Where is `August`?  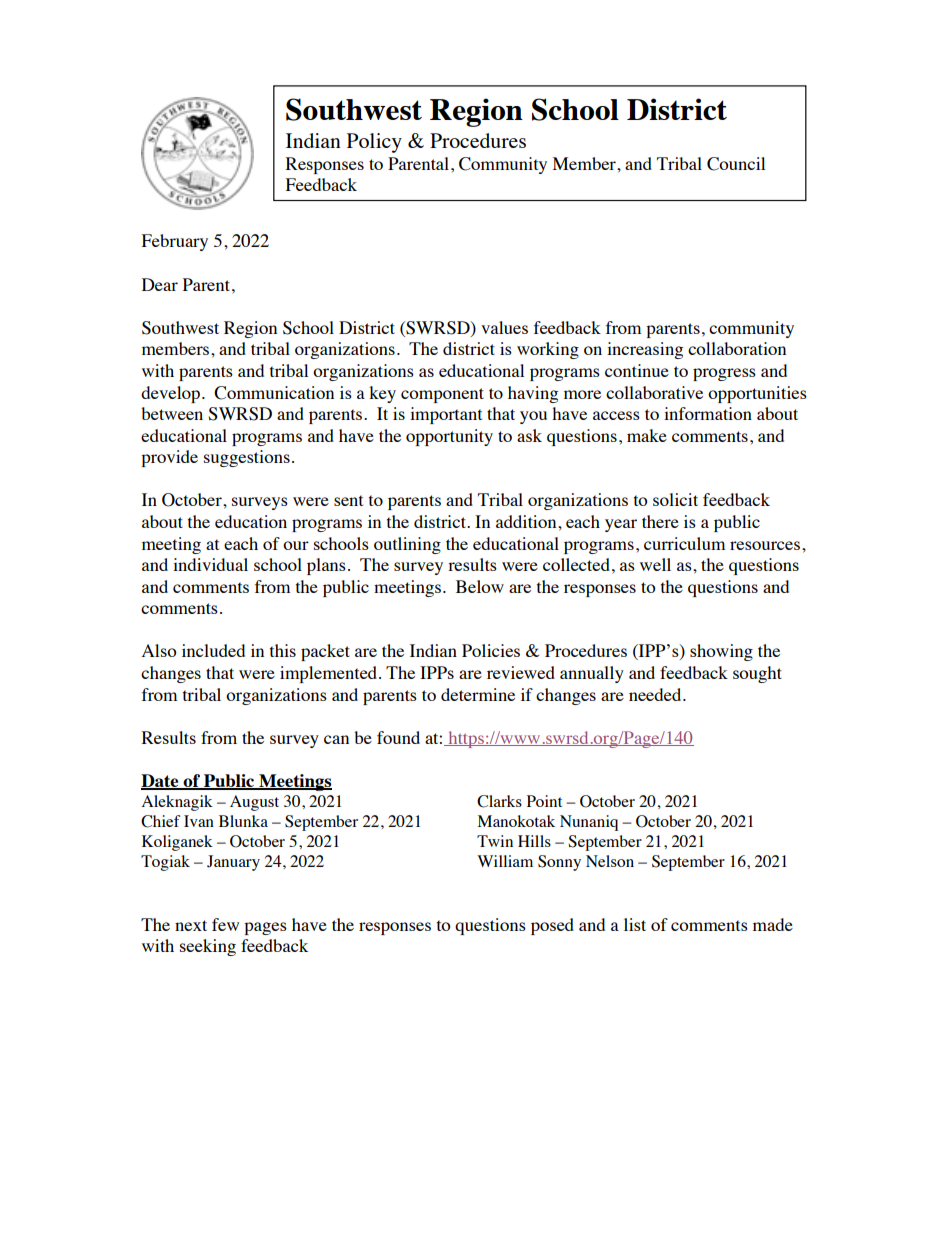
August is located at coordinates (254, 803).
